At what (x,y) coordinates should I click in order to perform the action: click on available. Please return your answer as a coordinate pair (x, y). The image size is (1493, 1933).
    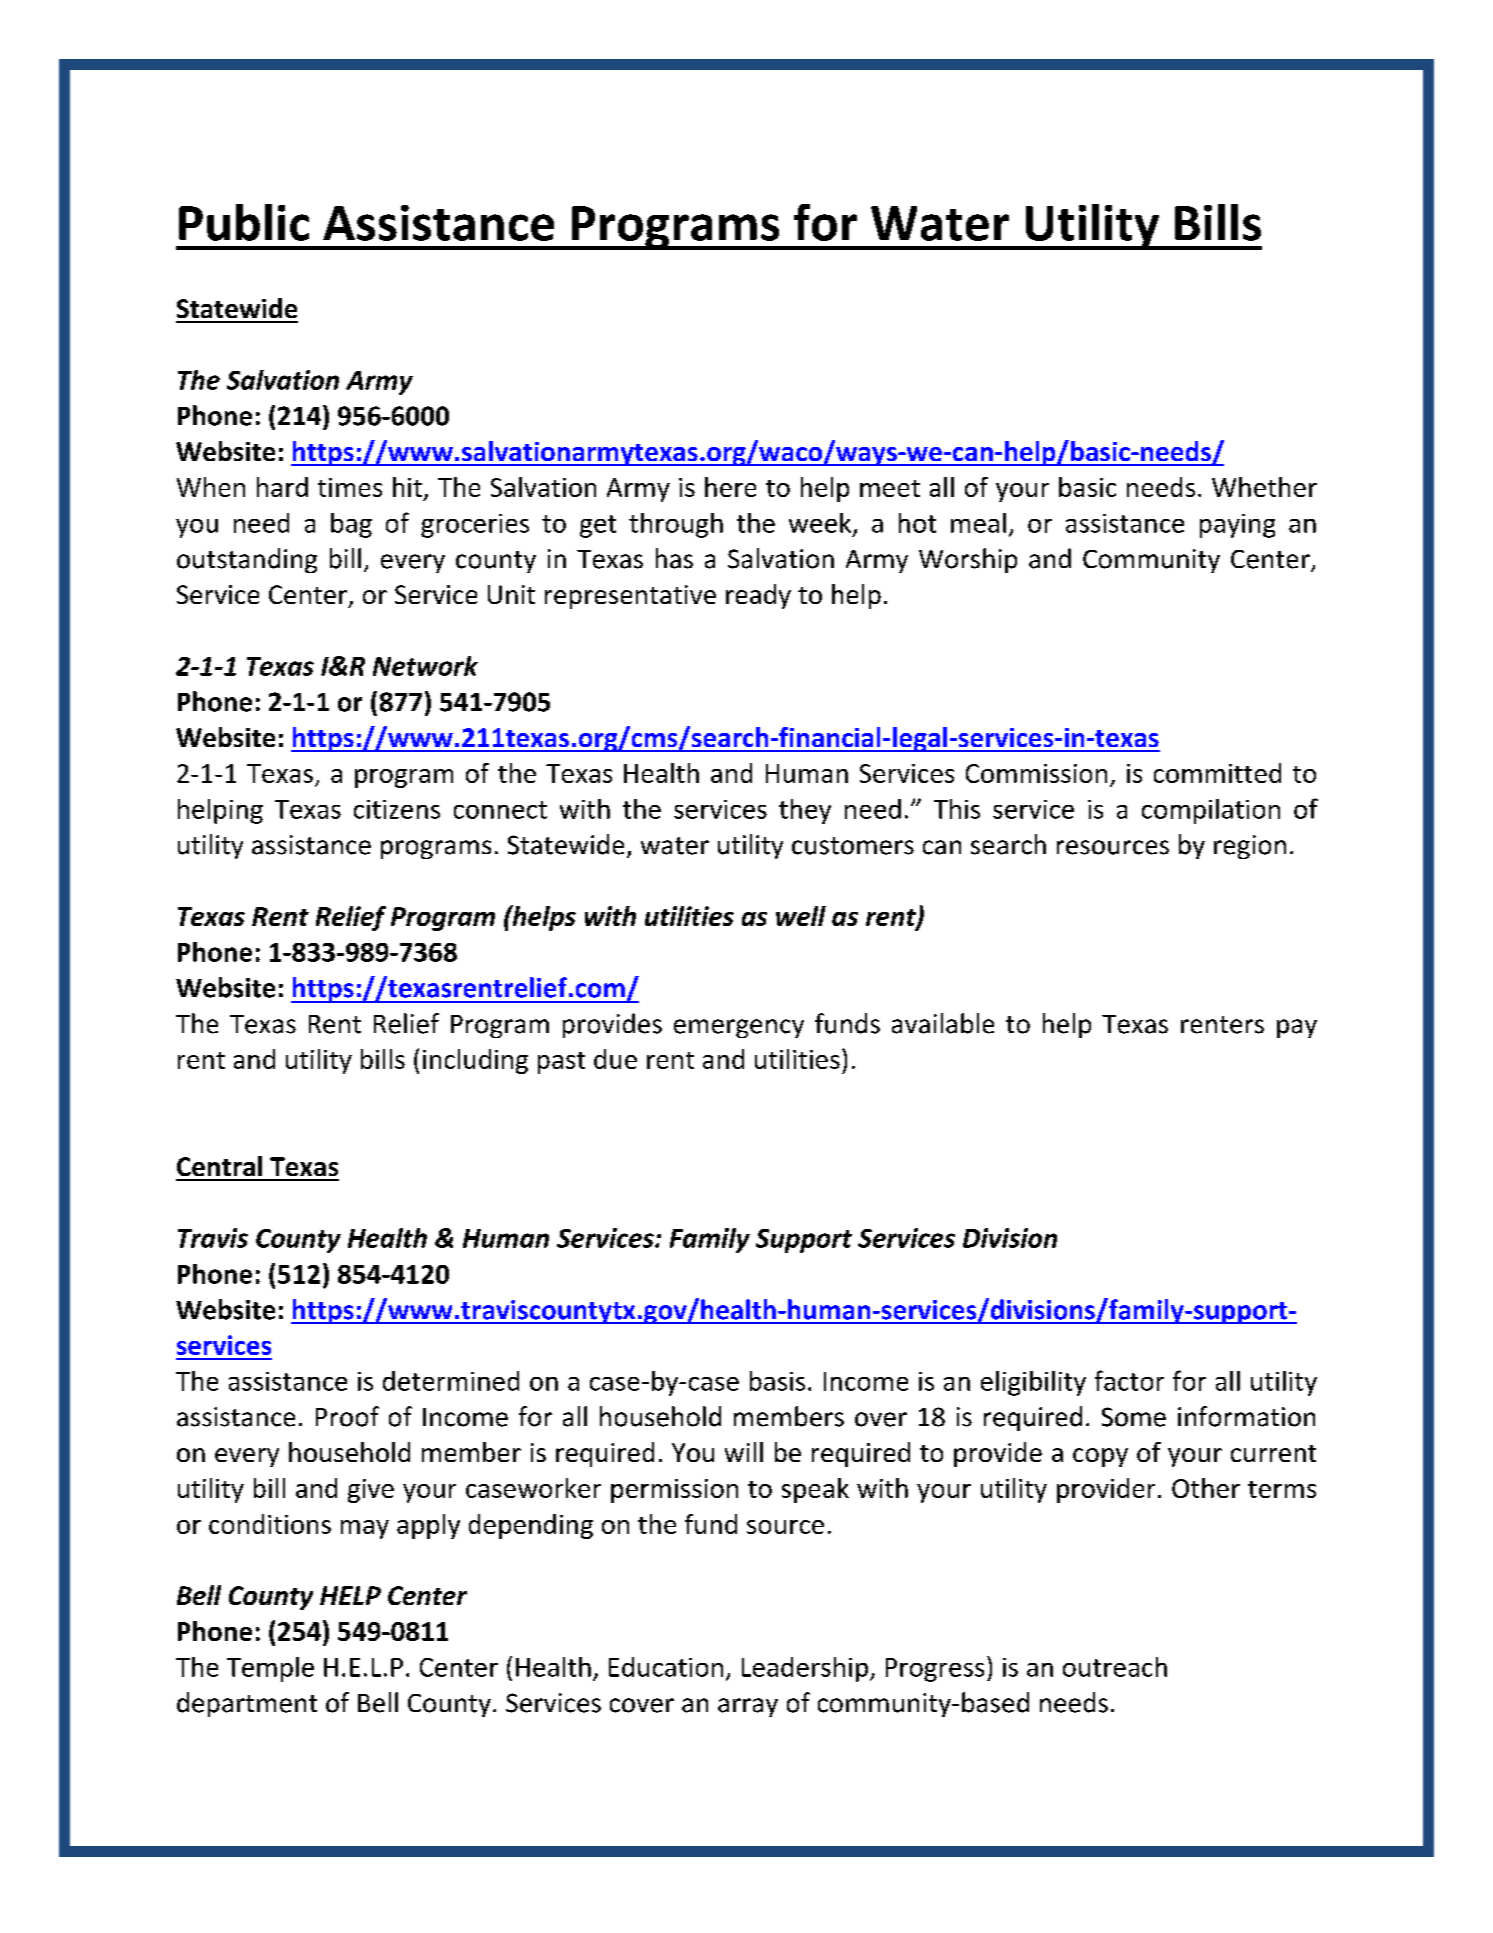
    Looking at the image, I should click on (943, 1023).
